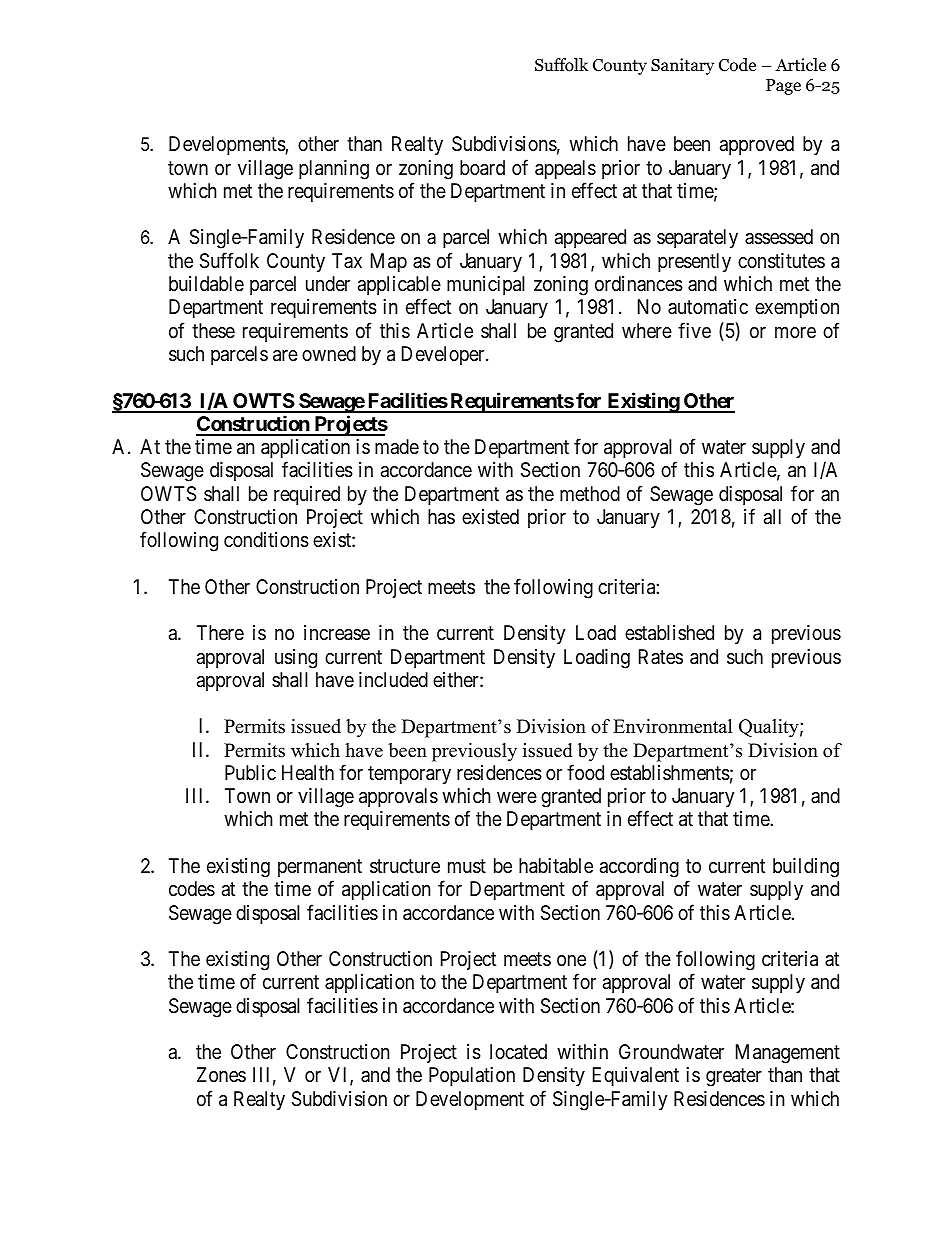  What do you see at coordinates (441, 517) in the screenshot?
I see `has` at bounding box center [441, 517].
